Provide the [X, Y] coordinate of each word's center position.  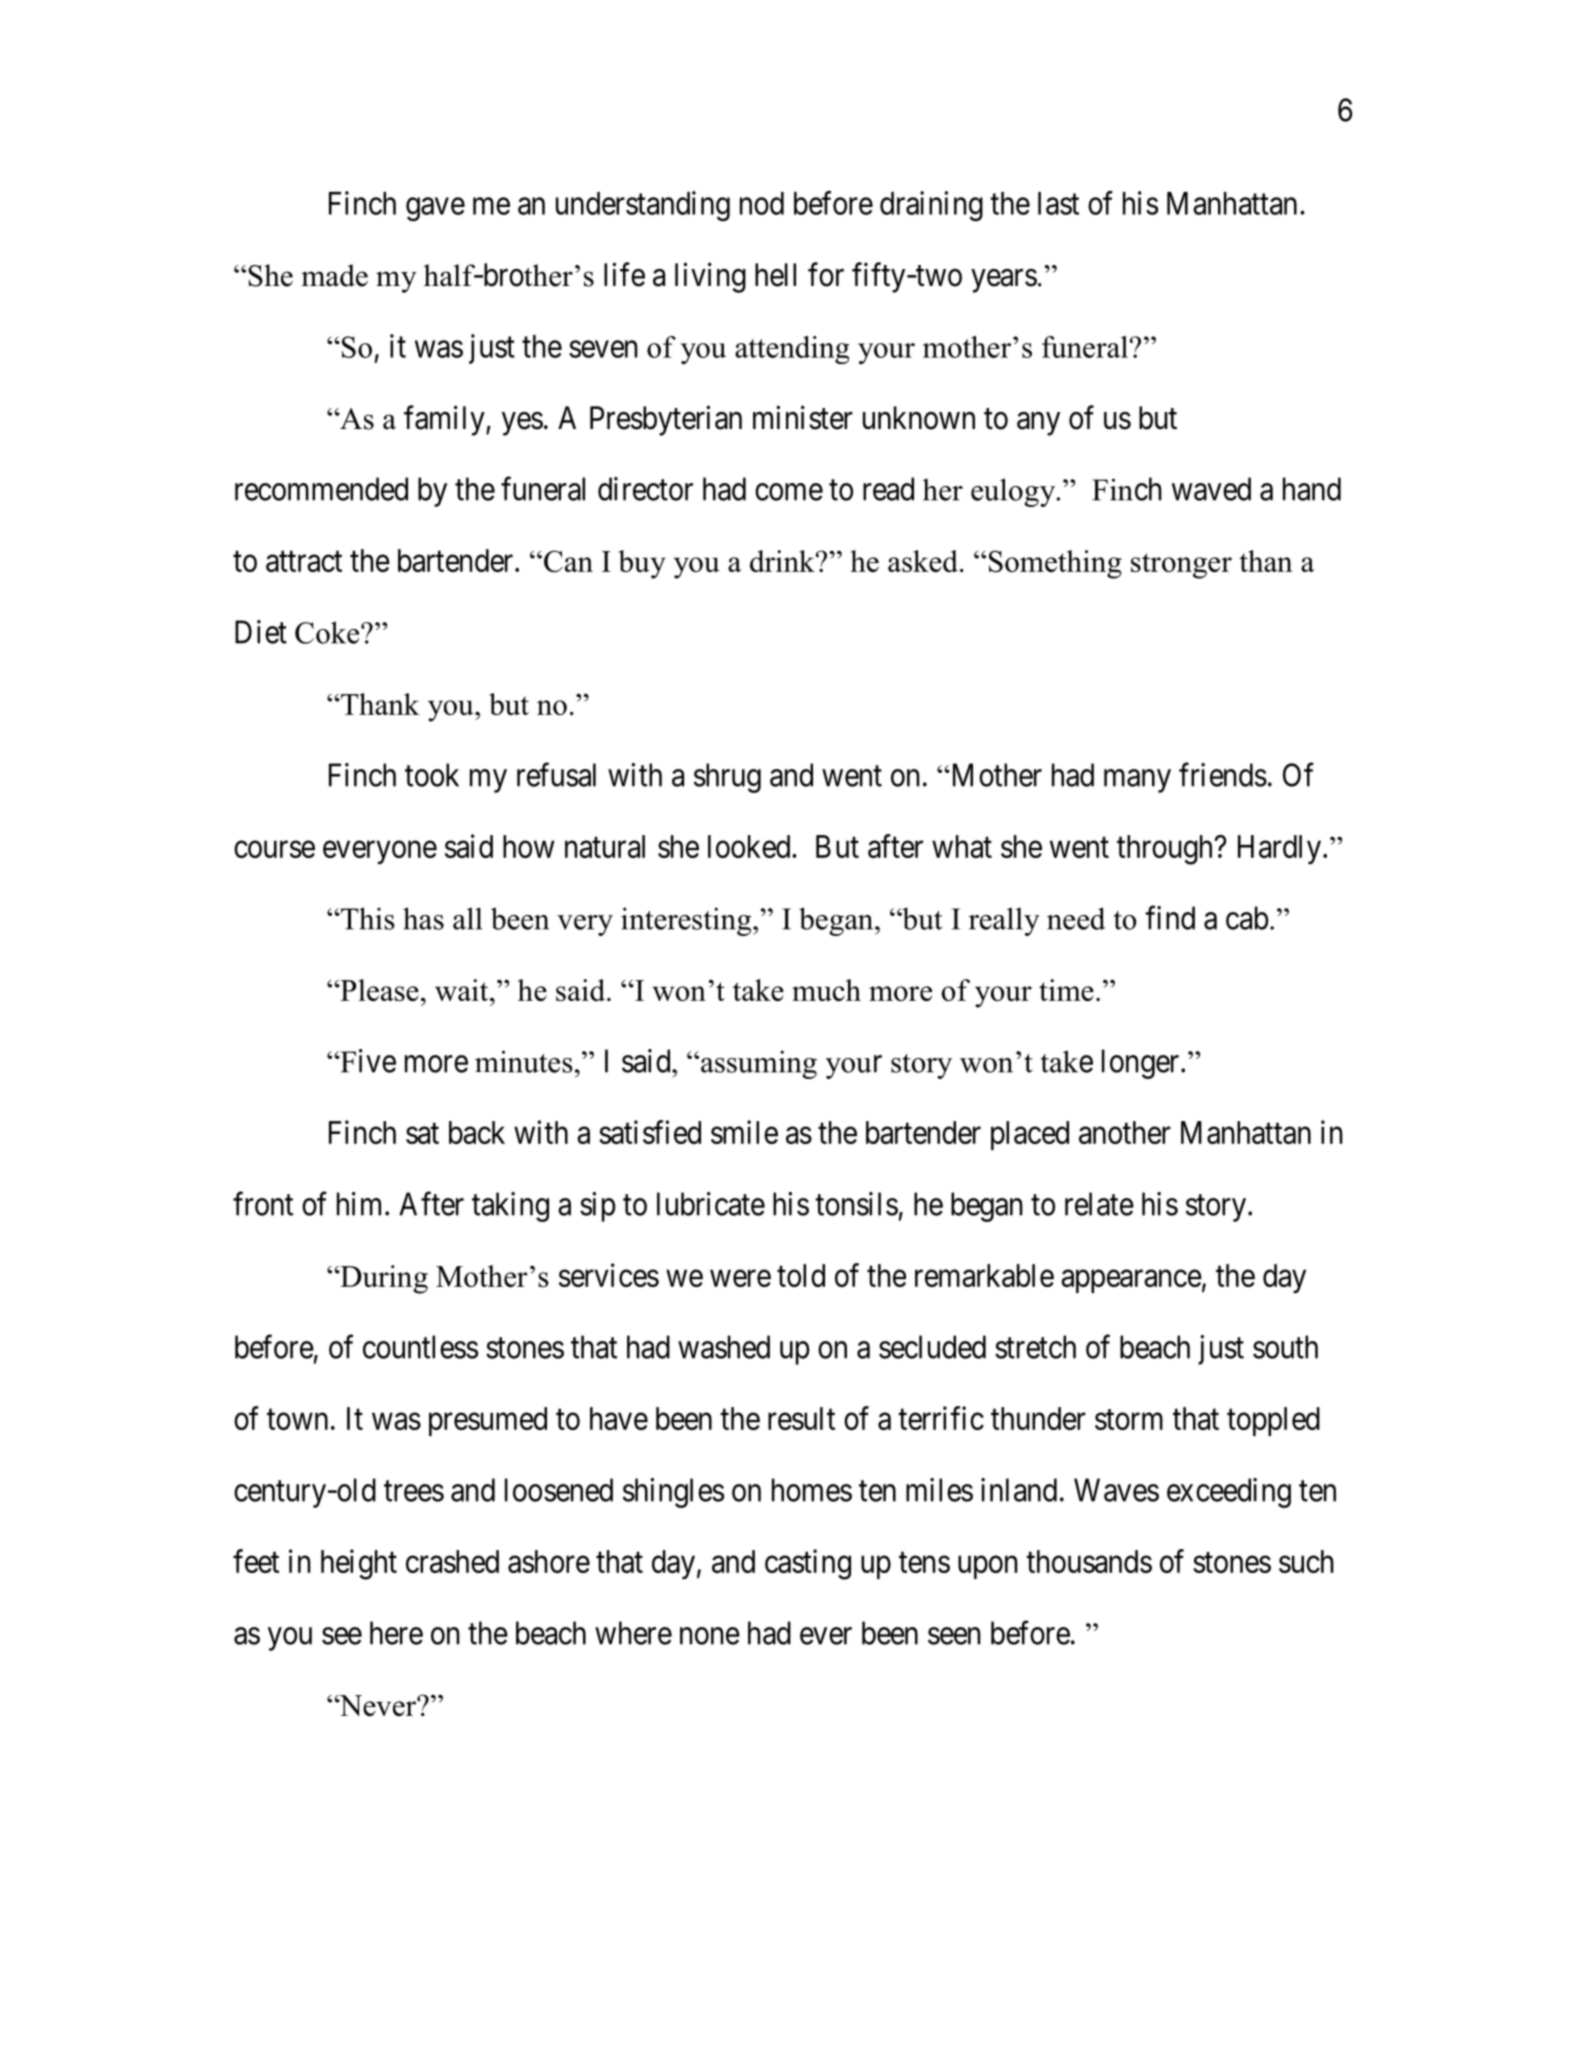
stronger [1181, 566]
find [1170, 918]
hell [775, 275]
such [1306, 1561]
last [1058, 203]
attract [304, 561]
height [359, 1564]
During [383, 1279]
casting [808, 1564]
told [801, 1275]
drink [783, 561]
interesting [687, 921]
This [367, 918]
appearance [1131, 1281]
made [334, 275]
